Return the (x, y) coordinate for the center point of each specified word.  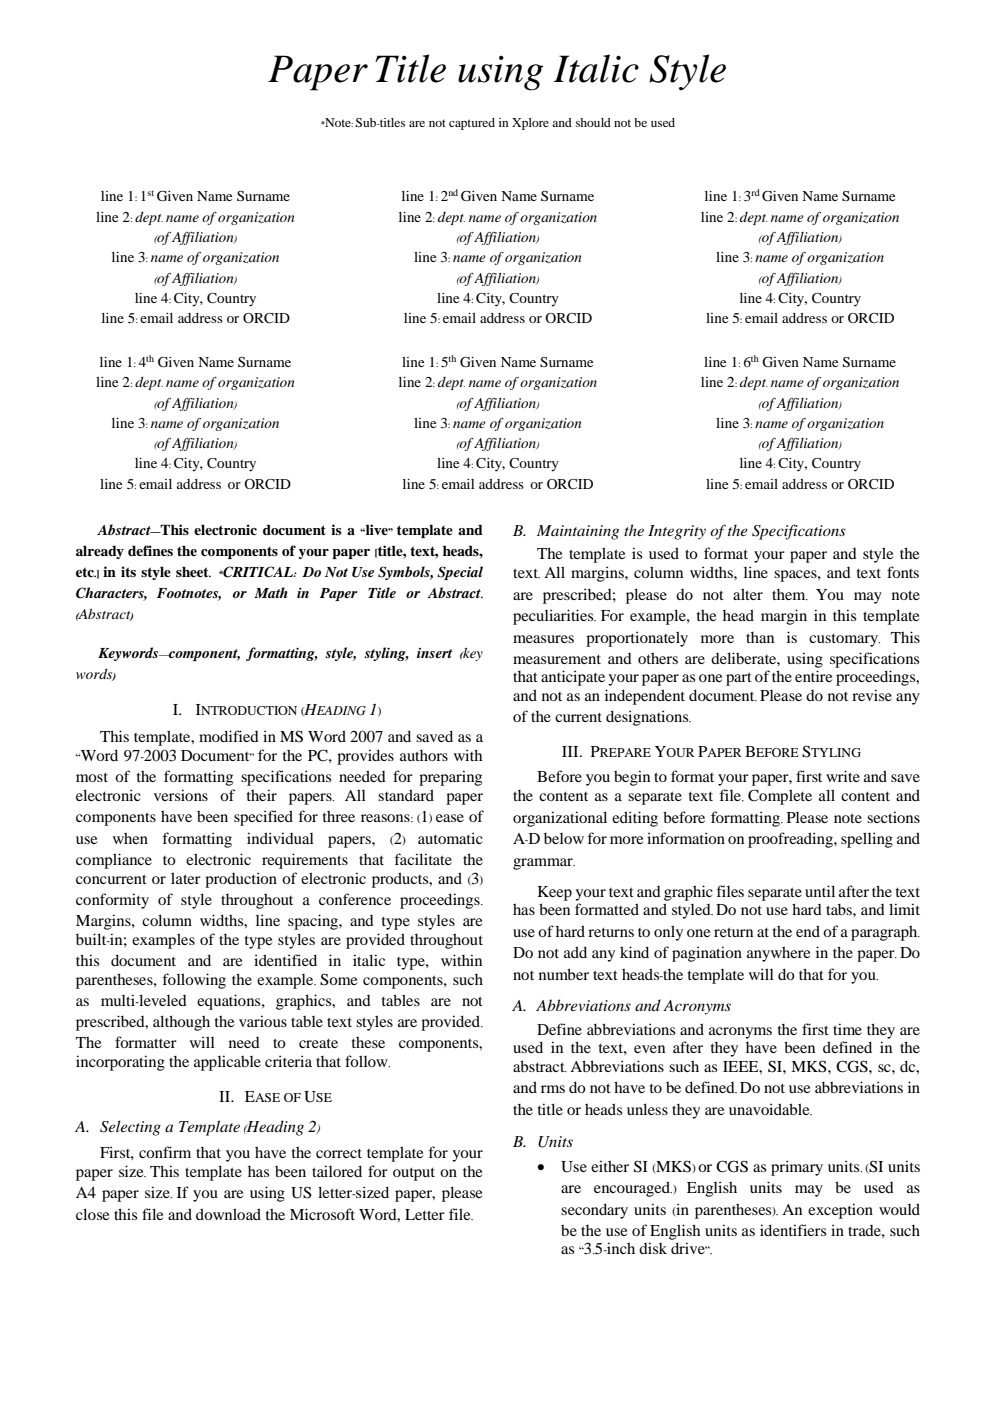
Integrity (677, 532)
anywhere (778, 954)
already (100, 552)
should (593, 122)
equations (230, 1002)
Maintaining (578, 532)
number (564, 974)
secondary (594, 1211)
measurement (557, 659)
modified (229, 736)
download (228, 1214)
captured (472, 124)
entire (813, 676)
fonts (903, 572)
